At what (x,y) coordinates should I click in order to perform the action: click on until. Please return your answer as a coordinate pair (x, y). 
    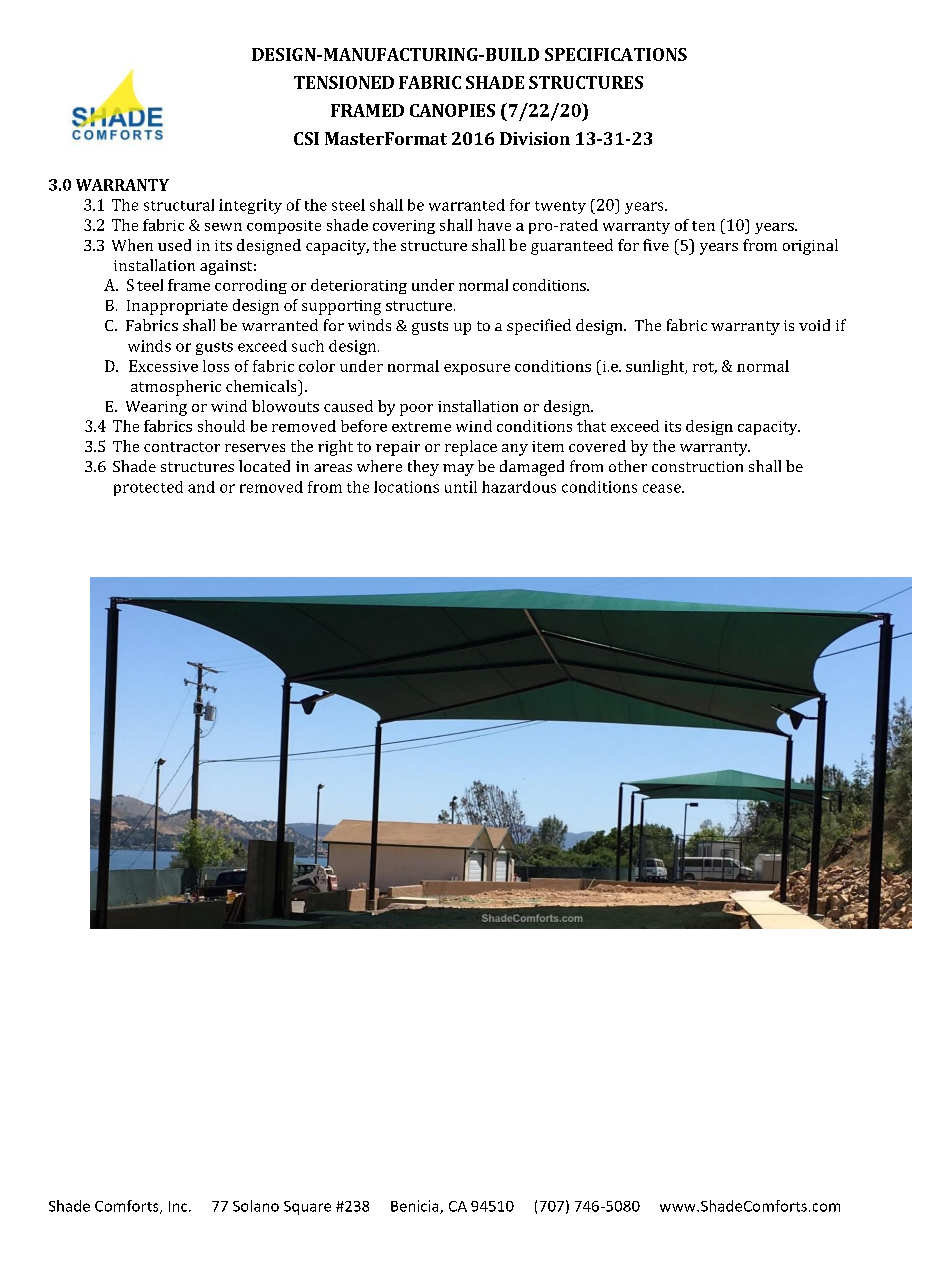
    Looking at the image, I should click on (461, 487).
